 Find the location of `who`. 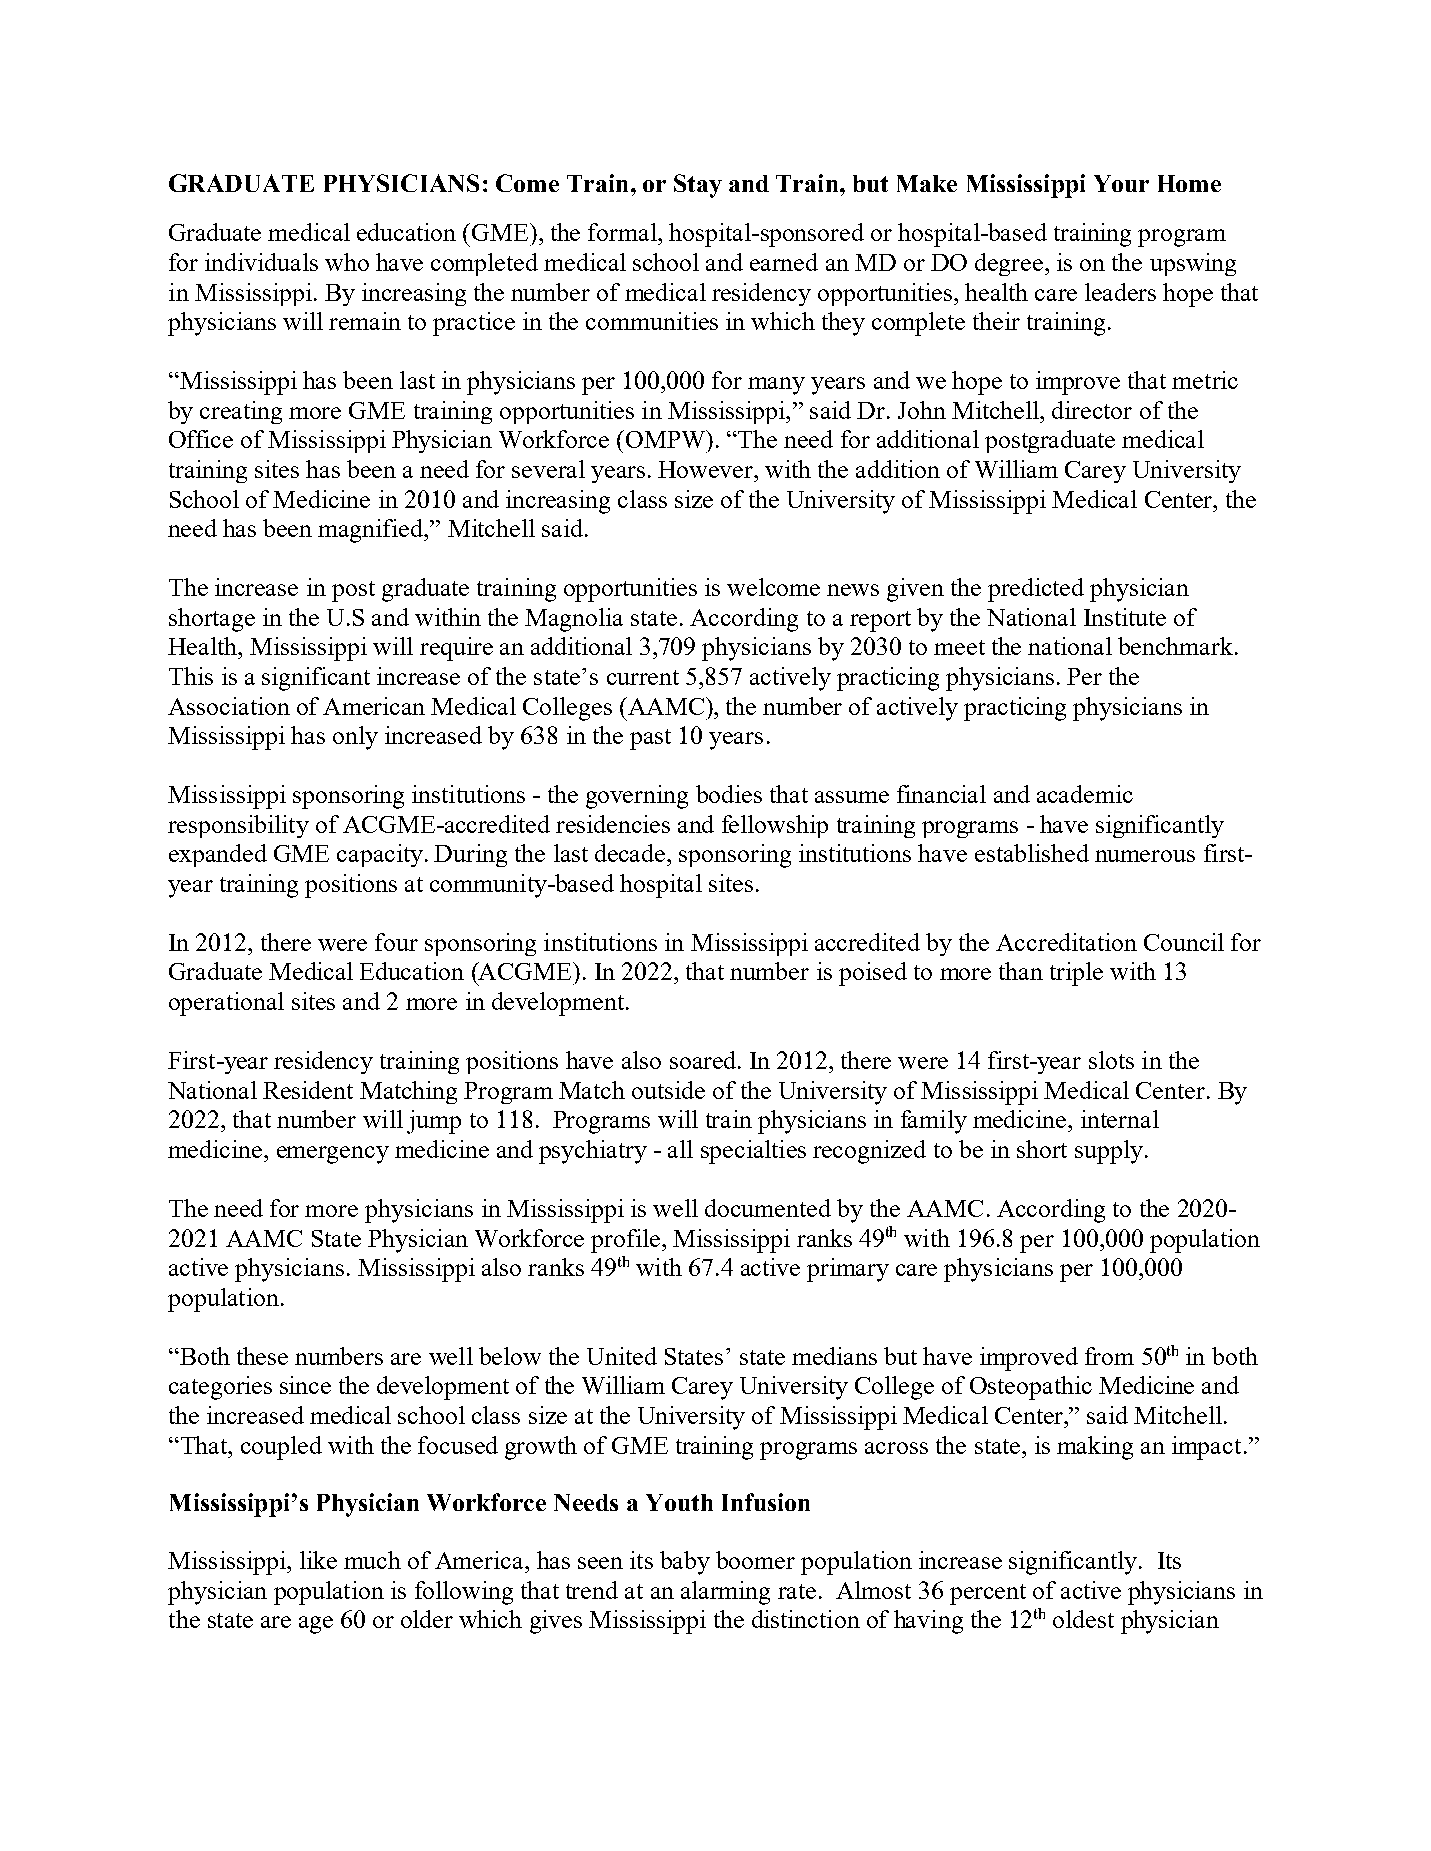

who is located at coordinates (347, 262).
